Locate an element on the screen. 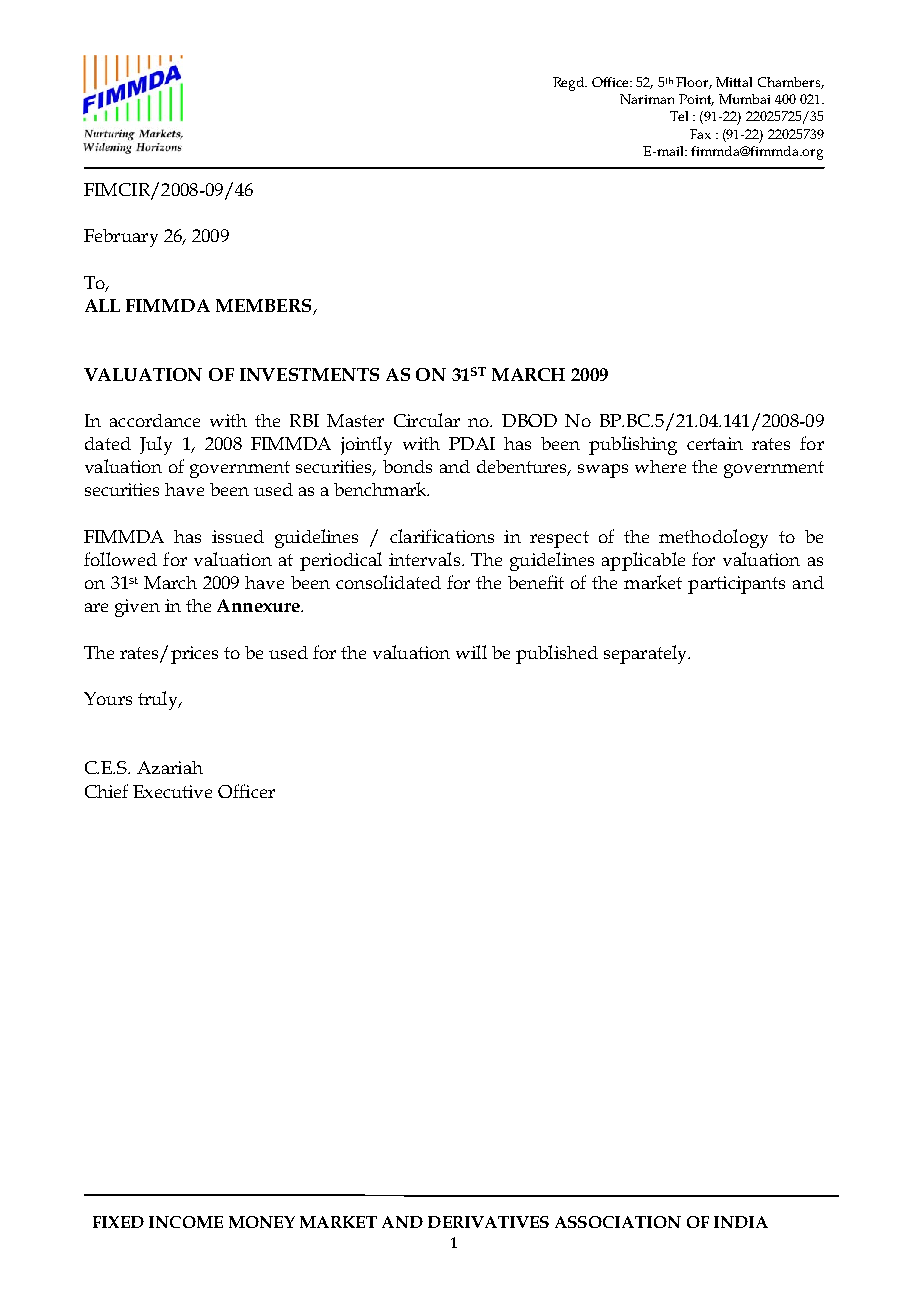 The height and width of the screenshot is (1308, 924). bonds is located at coordinates (407, 466).
